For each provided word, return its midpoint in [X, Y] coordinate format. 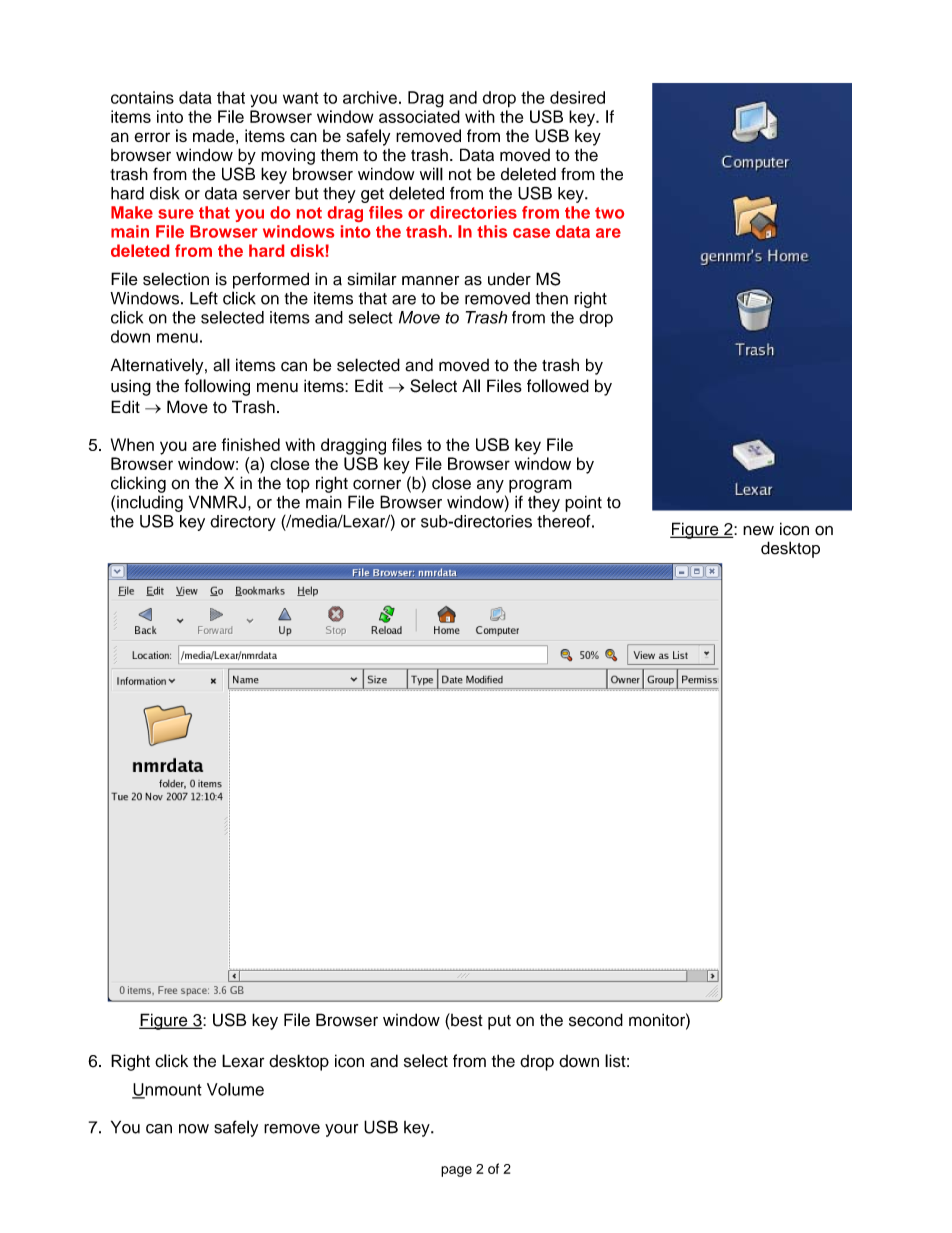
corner [377, 484]
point [583, 504]
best [466, 1020]
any [490, 486]
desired [577, 97]
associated [419, 116]
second [596, 1020]
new [758, 531]
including [150, 503]
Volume [235, 1089]
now [194, 1129]
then [552, 298]
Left [204, 298]
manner [430, 281]
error [152, 137]
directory [243, 523]
